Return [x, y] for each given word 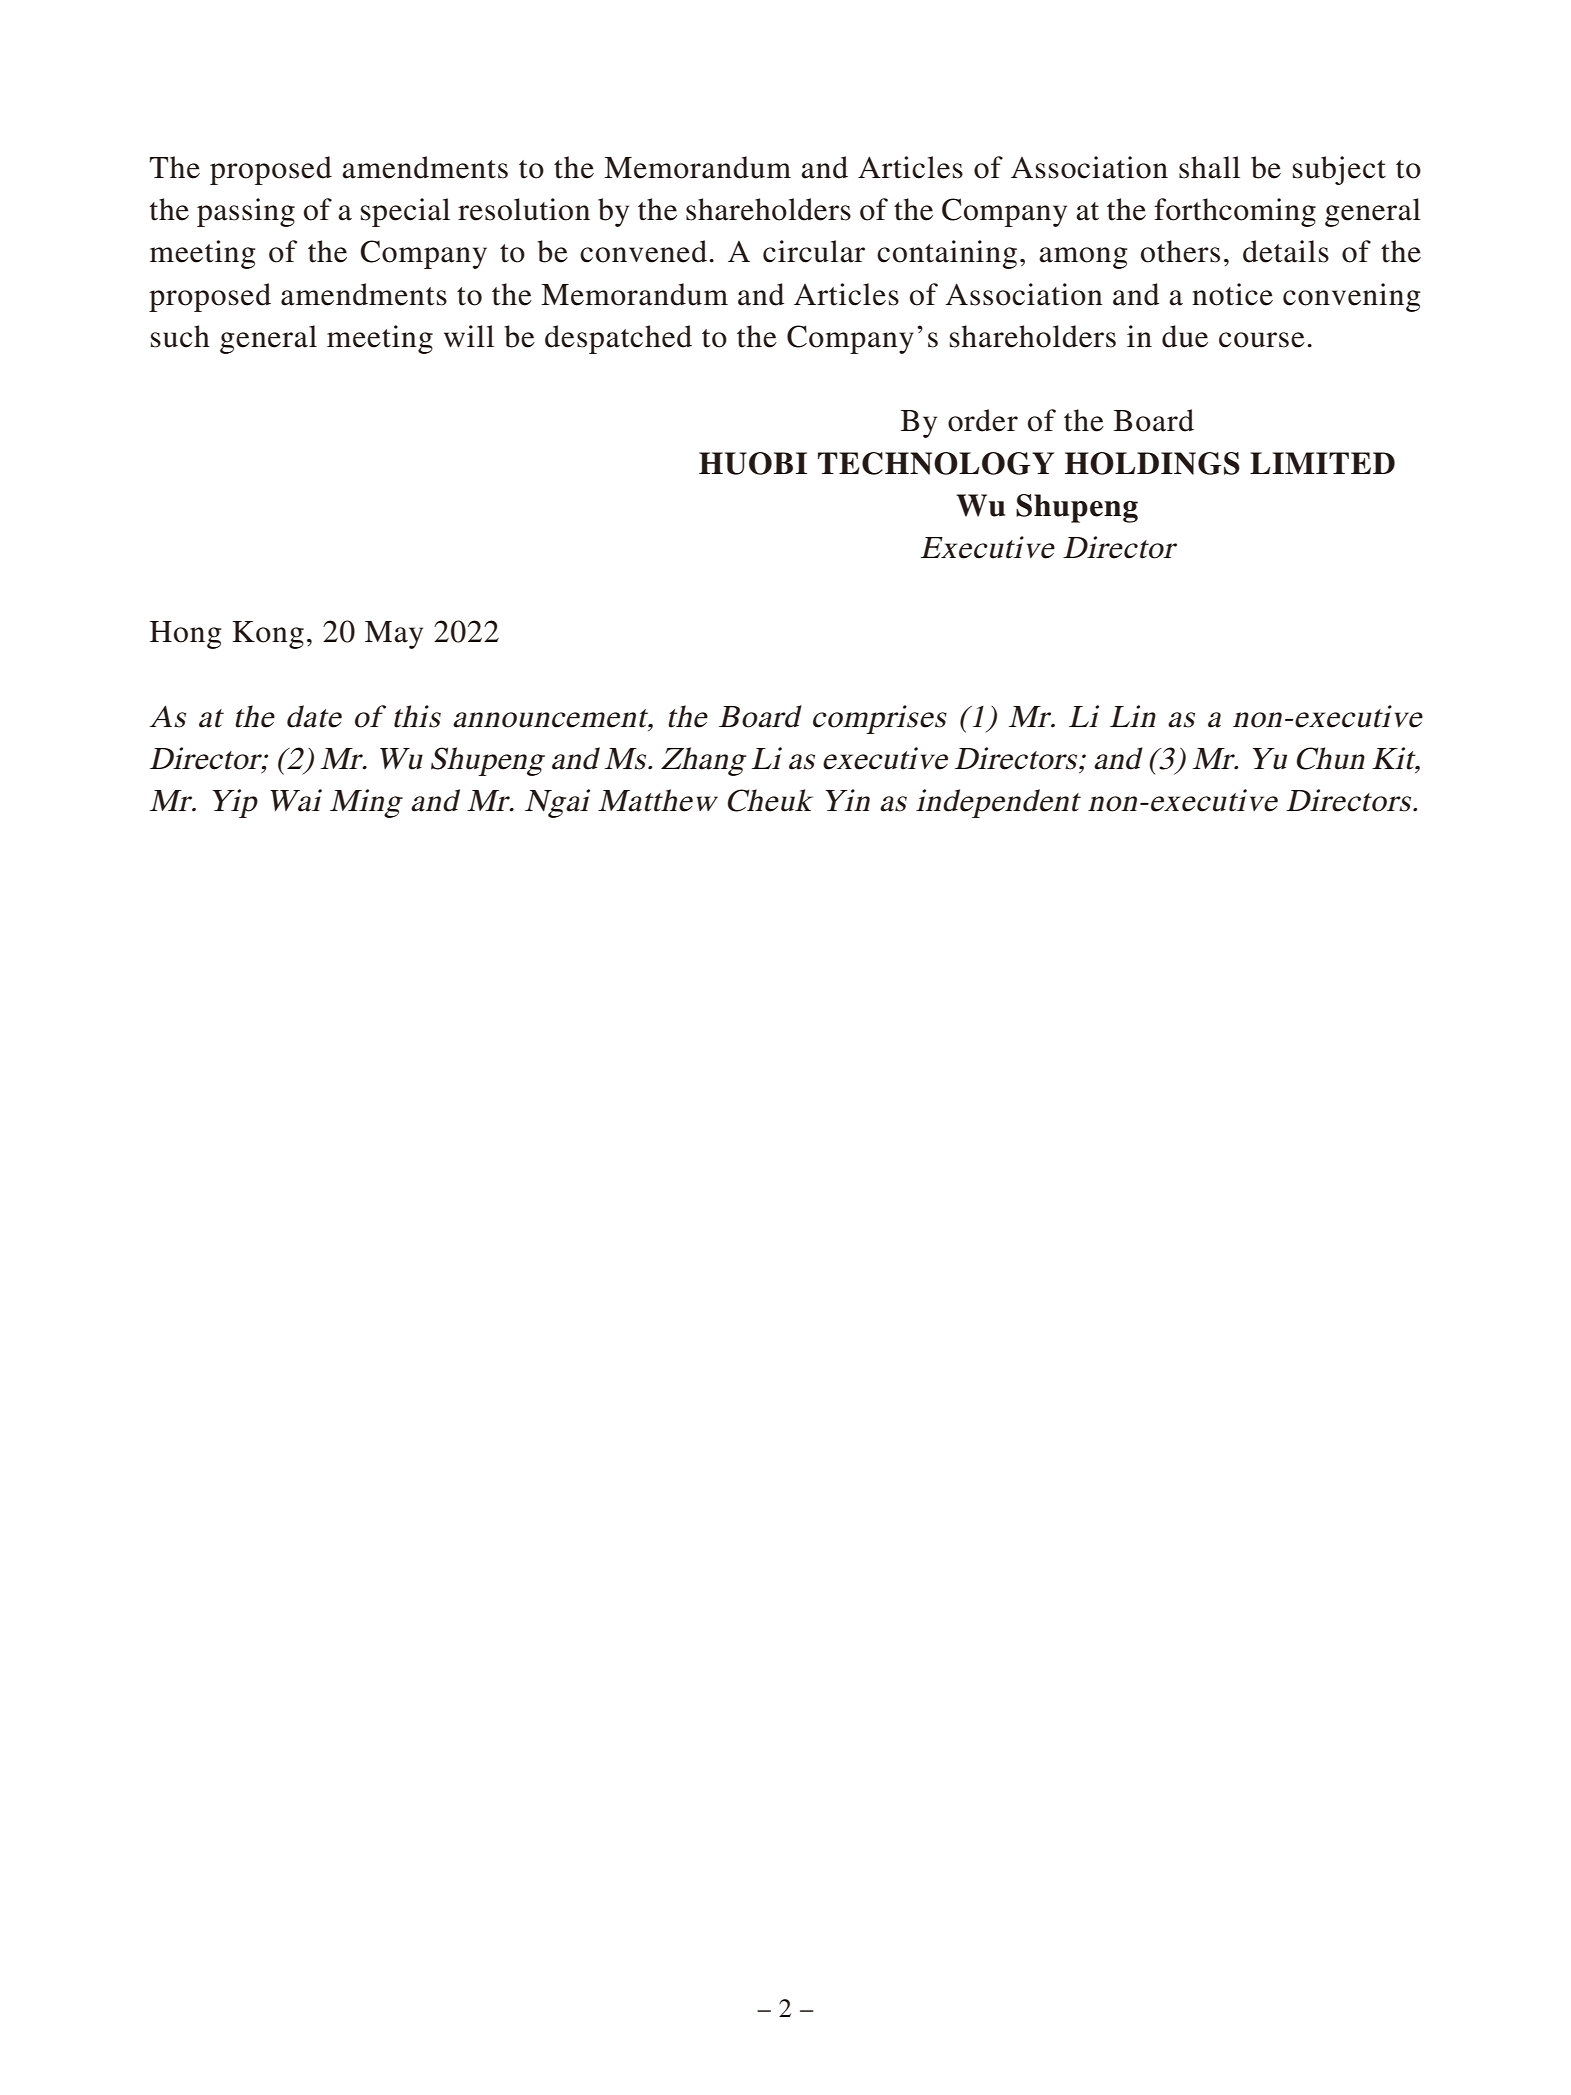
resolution [524, 209]
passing [246, 212]
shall [1209, 167]
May [394, 635]
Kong [268, 635]
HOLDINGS [1152, 463]
